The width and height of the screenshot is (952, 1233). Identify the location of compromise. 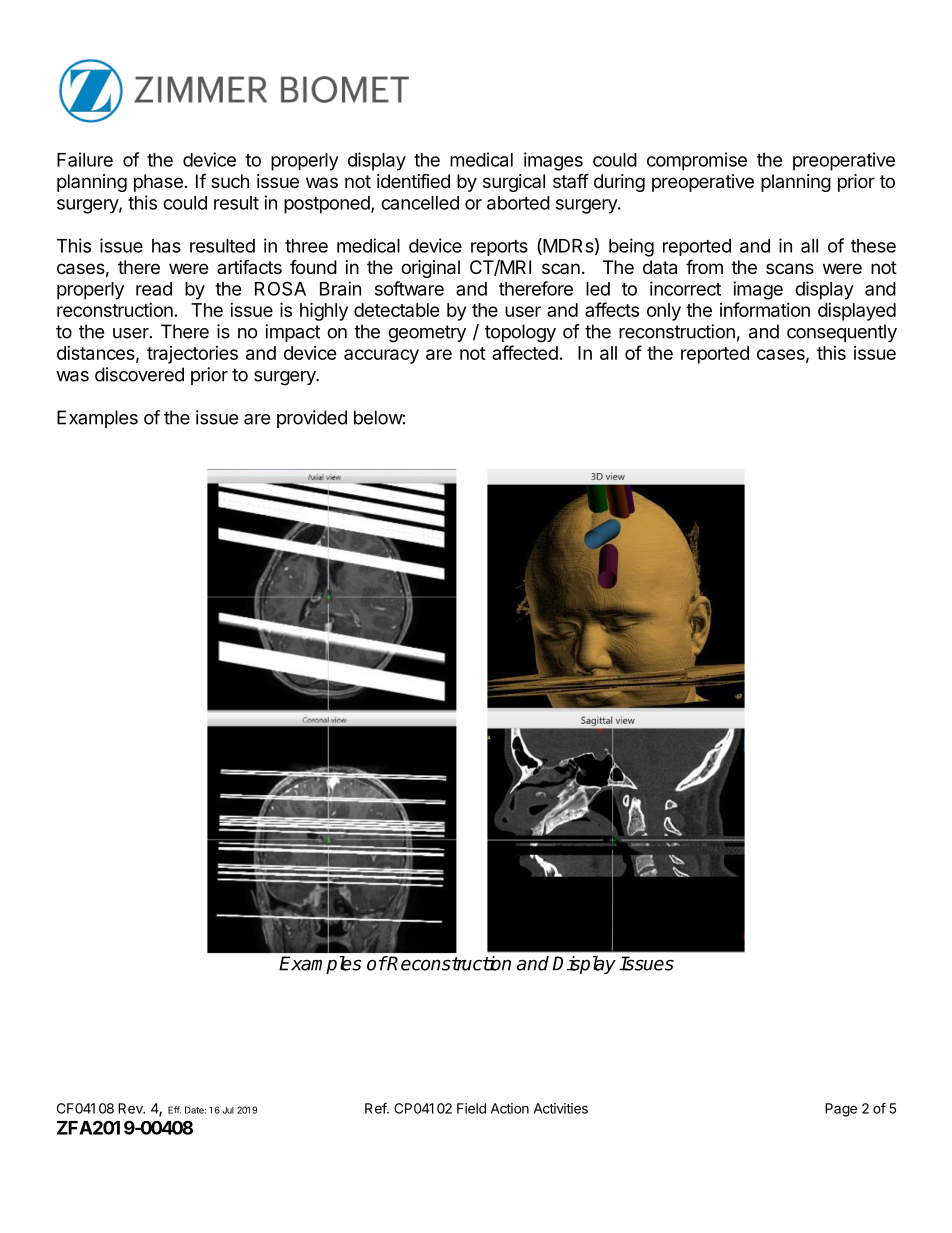
(697, 161).
